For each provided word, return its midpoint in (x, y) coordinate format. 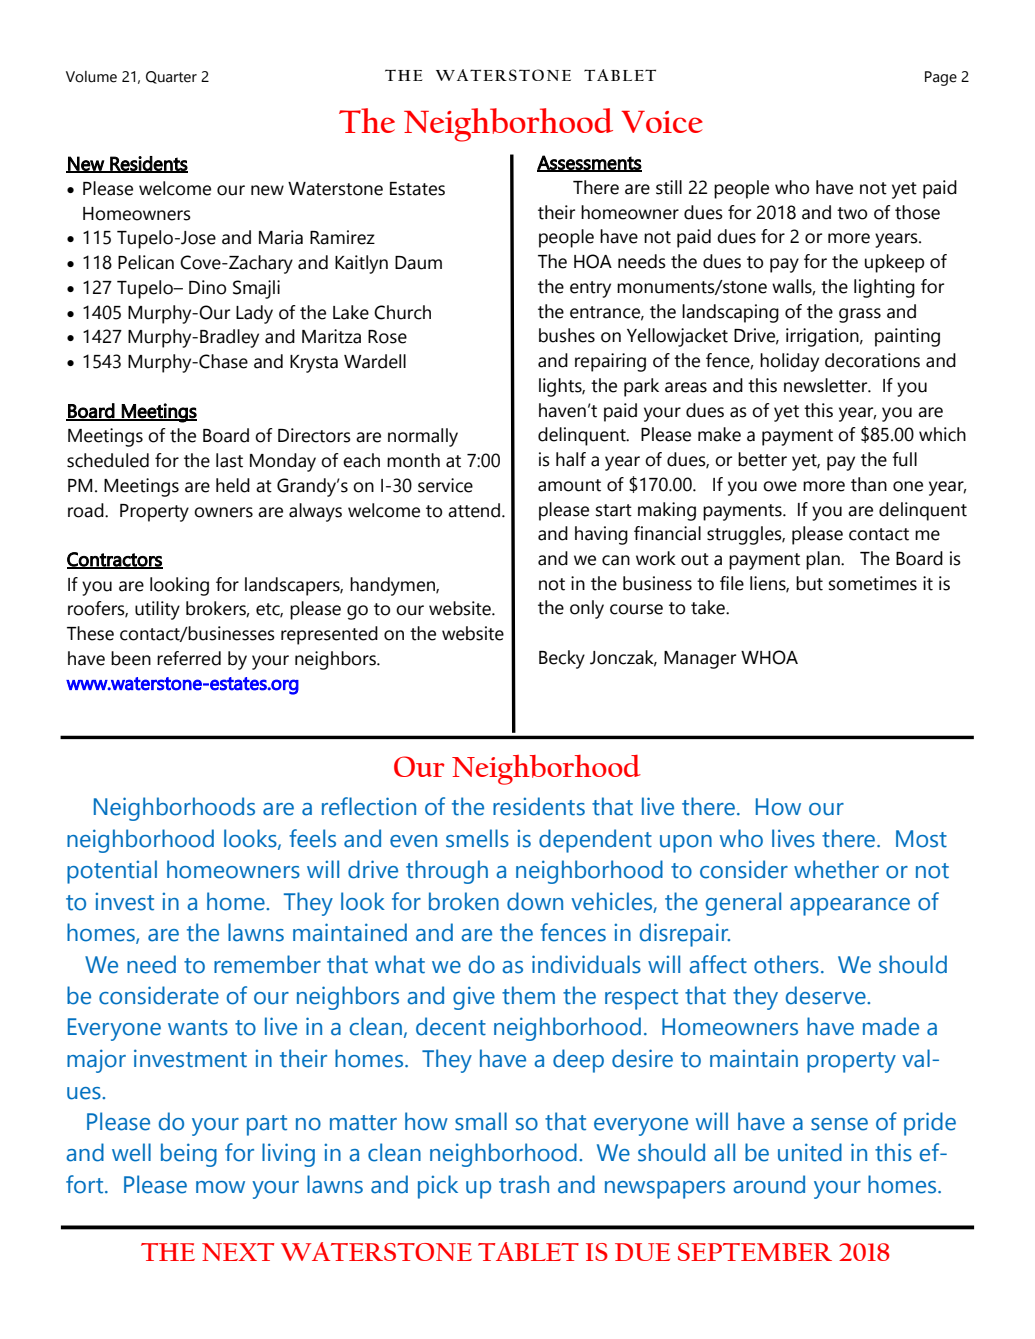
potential (112, 872)
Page (941, 78)
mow (220, 1187)
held (233, 485)
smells (477, 838)
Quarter (171, 77)
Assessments (589, 163)
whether (836, 869)
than (869, 484)
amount (569, 485)
